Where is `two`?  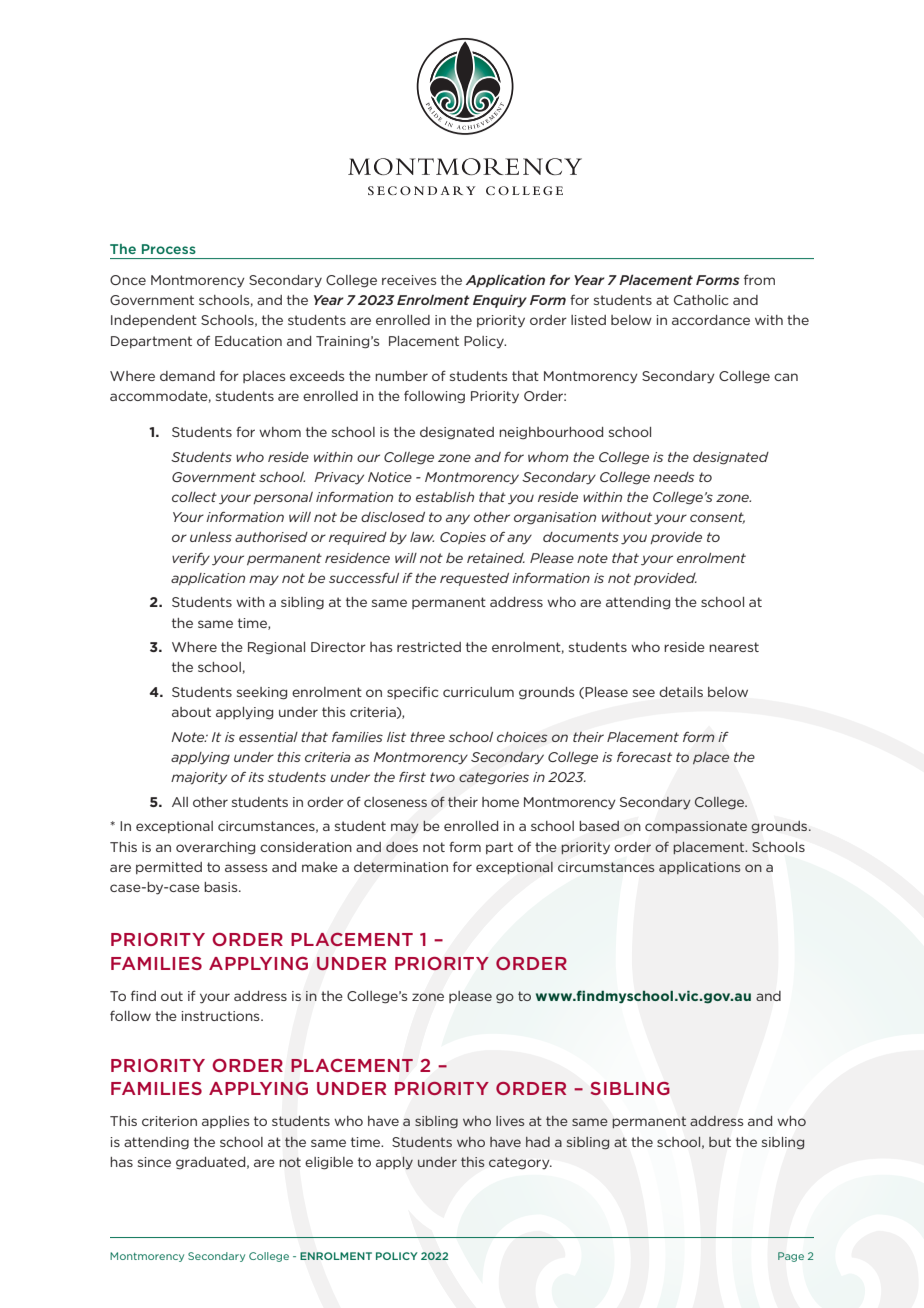 two is located at coordinates (442, 777).
